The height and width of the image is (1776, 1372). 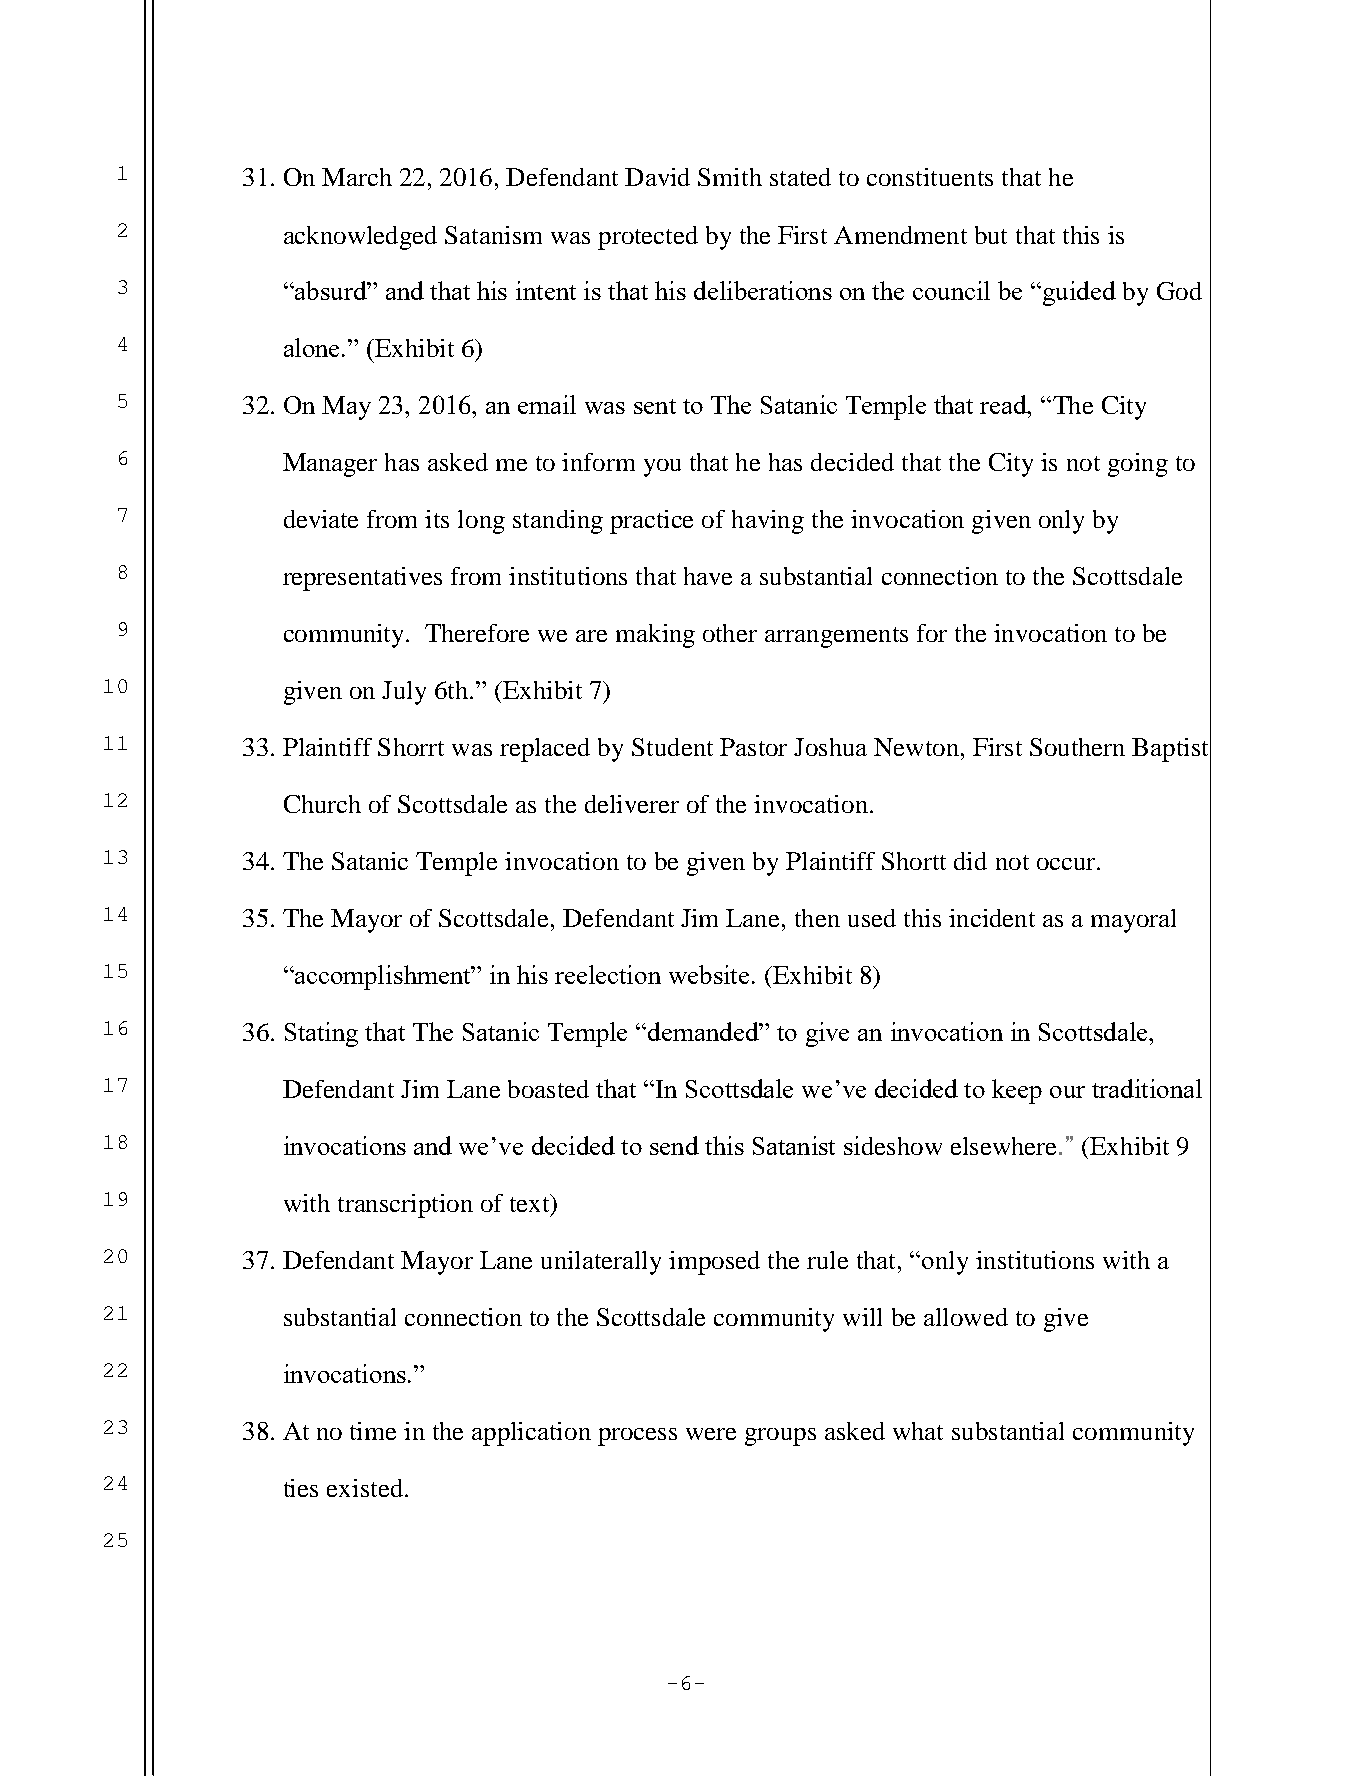 I want to click on but, so click(x=991, y=235).
